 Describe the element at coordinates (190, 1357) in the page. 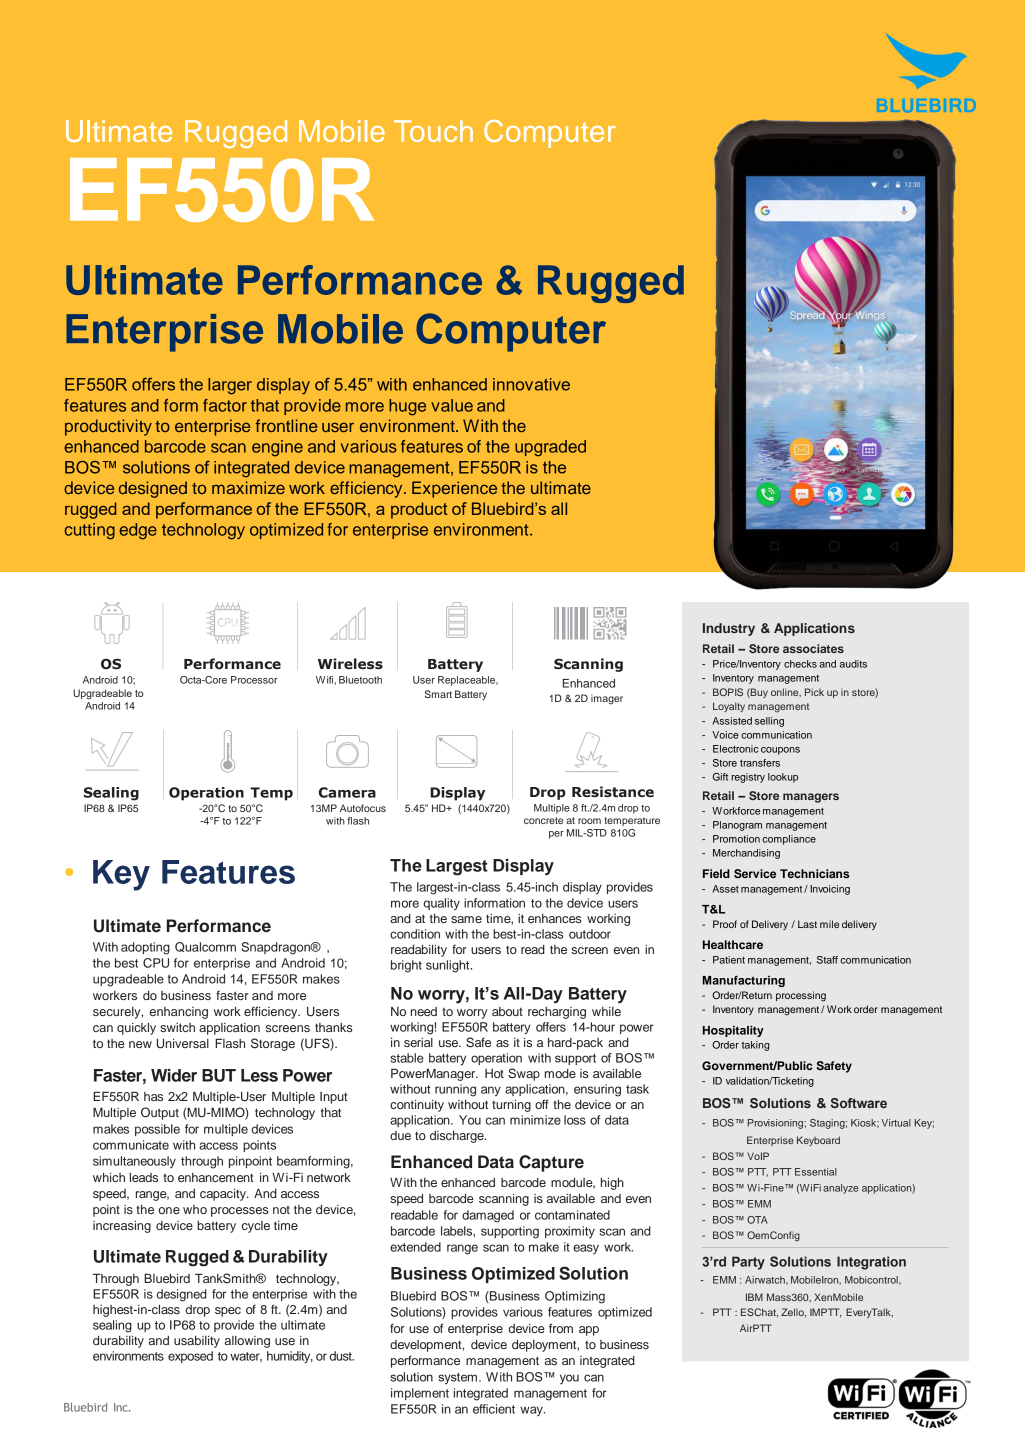

I see `exposed` at that location.
